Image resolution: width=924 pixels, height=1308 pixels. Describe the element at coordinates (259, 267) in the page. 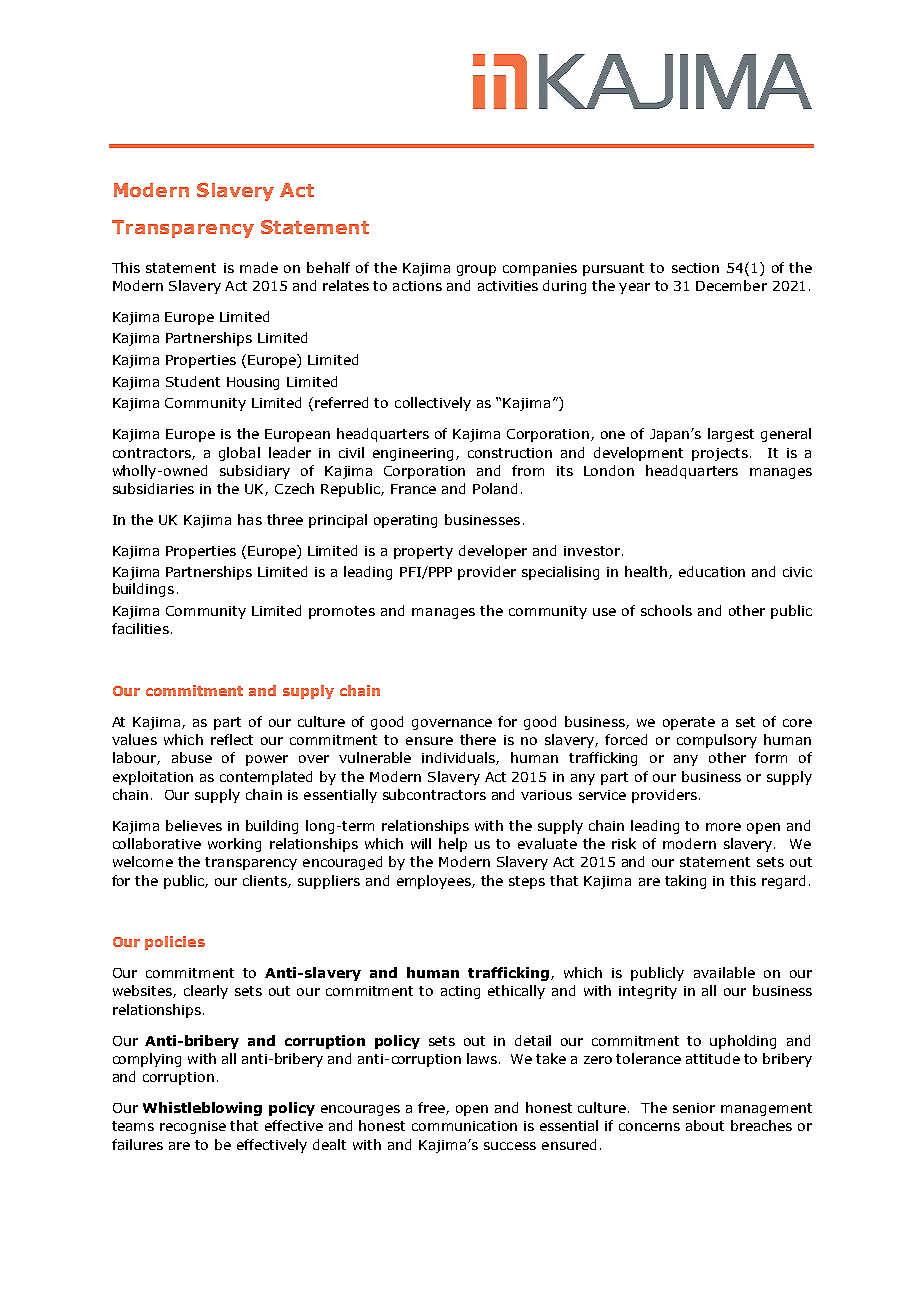

I see `made` at that location.
